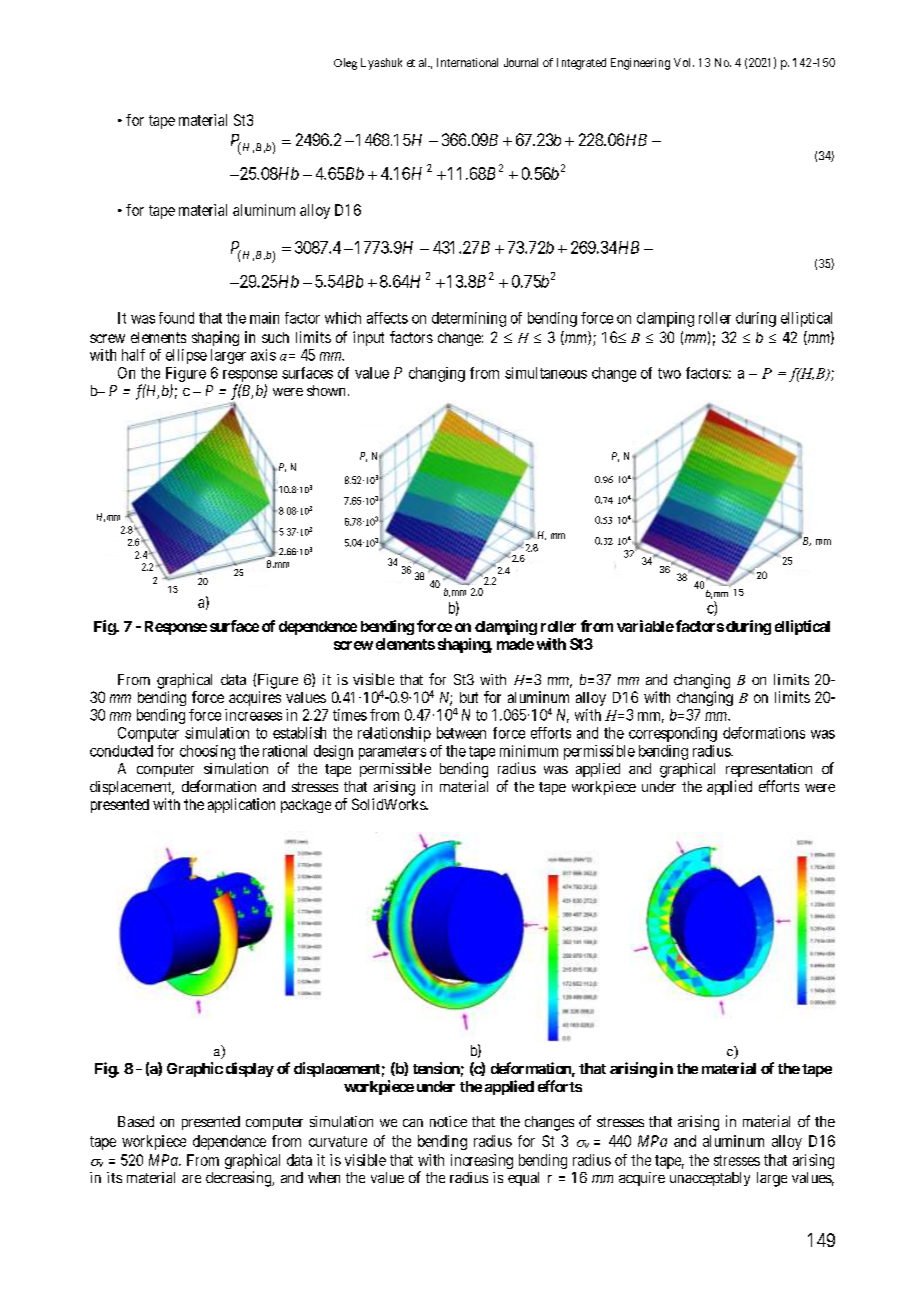  Describe the element at coordinates (467, 62) in the screenshot. I see `International` at that location.
